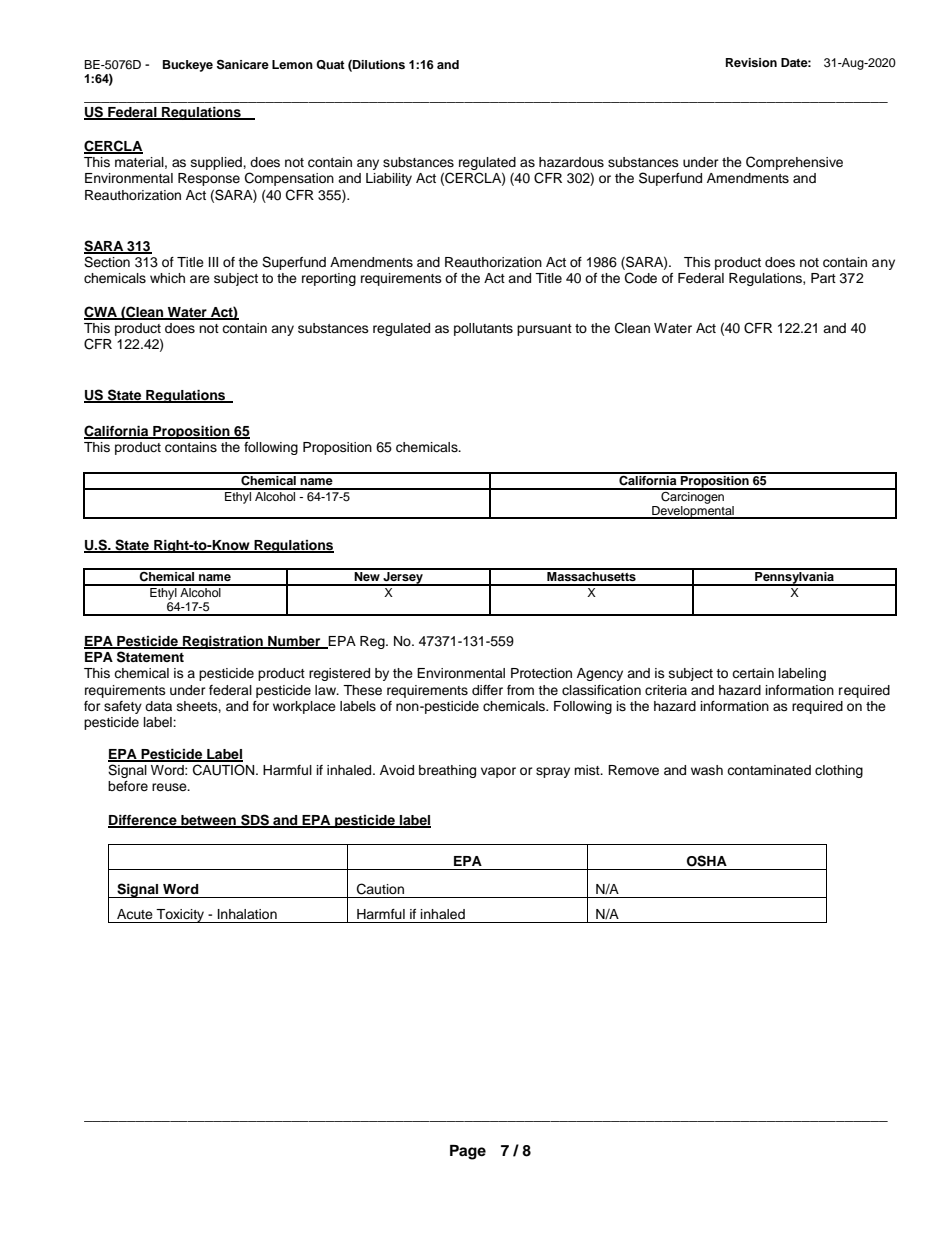 This document has width=952, height=1233. I want to click on Part, so click(823, 278).
